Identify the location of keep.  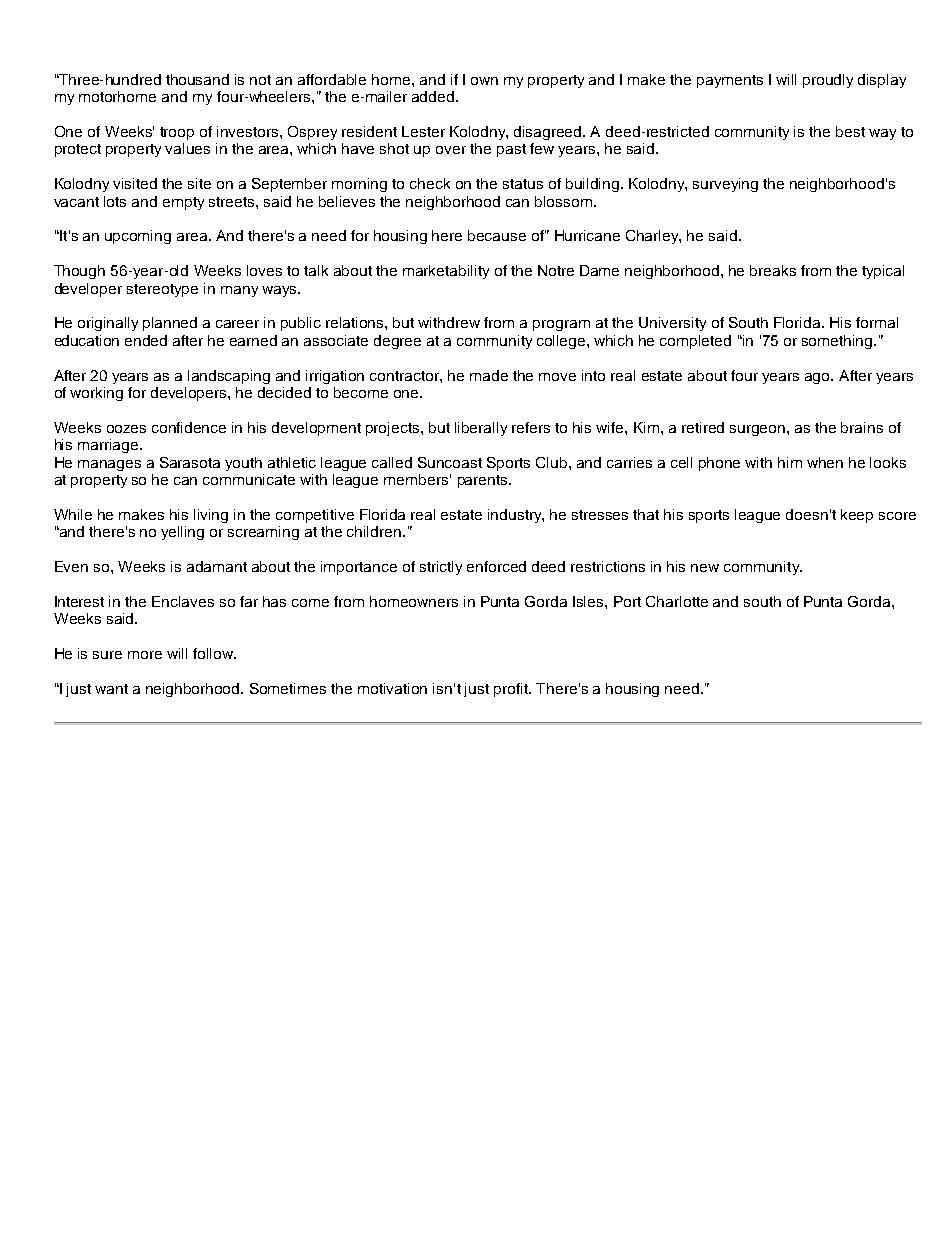
(857, 516).
